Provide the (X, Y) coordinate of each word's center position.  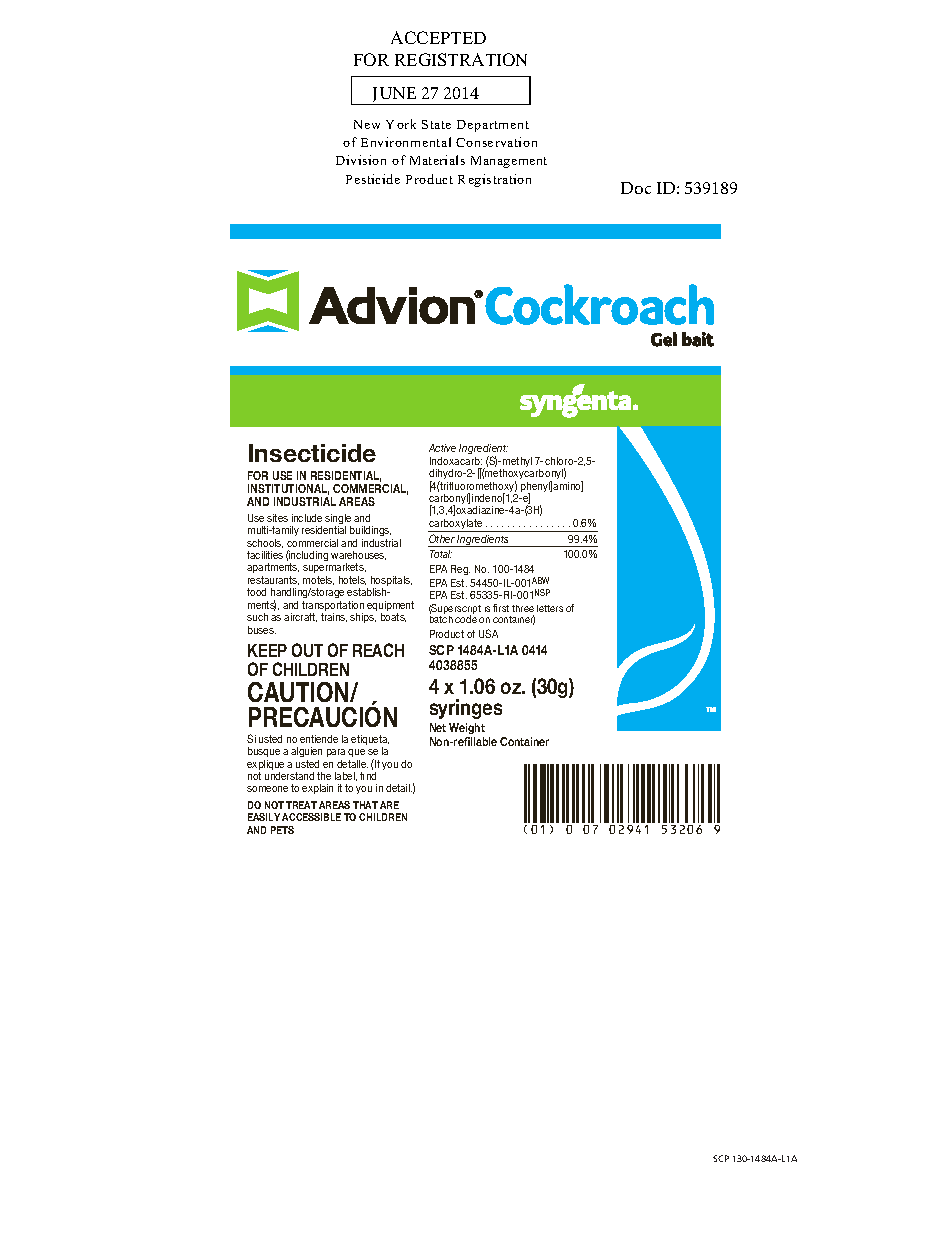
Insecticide (312, 453)
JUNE (395, 96)
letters (550, 608)
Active (442, 448)
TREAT (301, 805)
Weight (467, 730)
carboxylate (456, 525)
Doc (636, 188)
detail (399, 788)
